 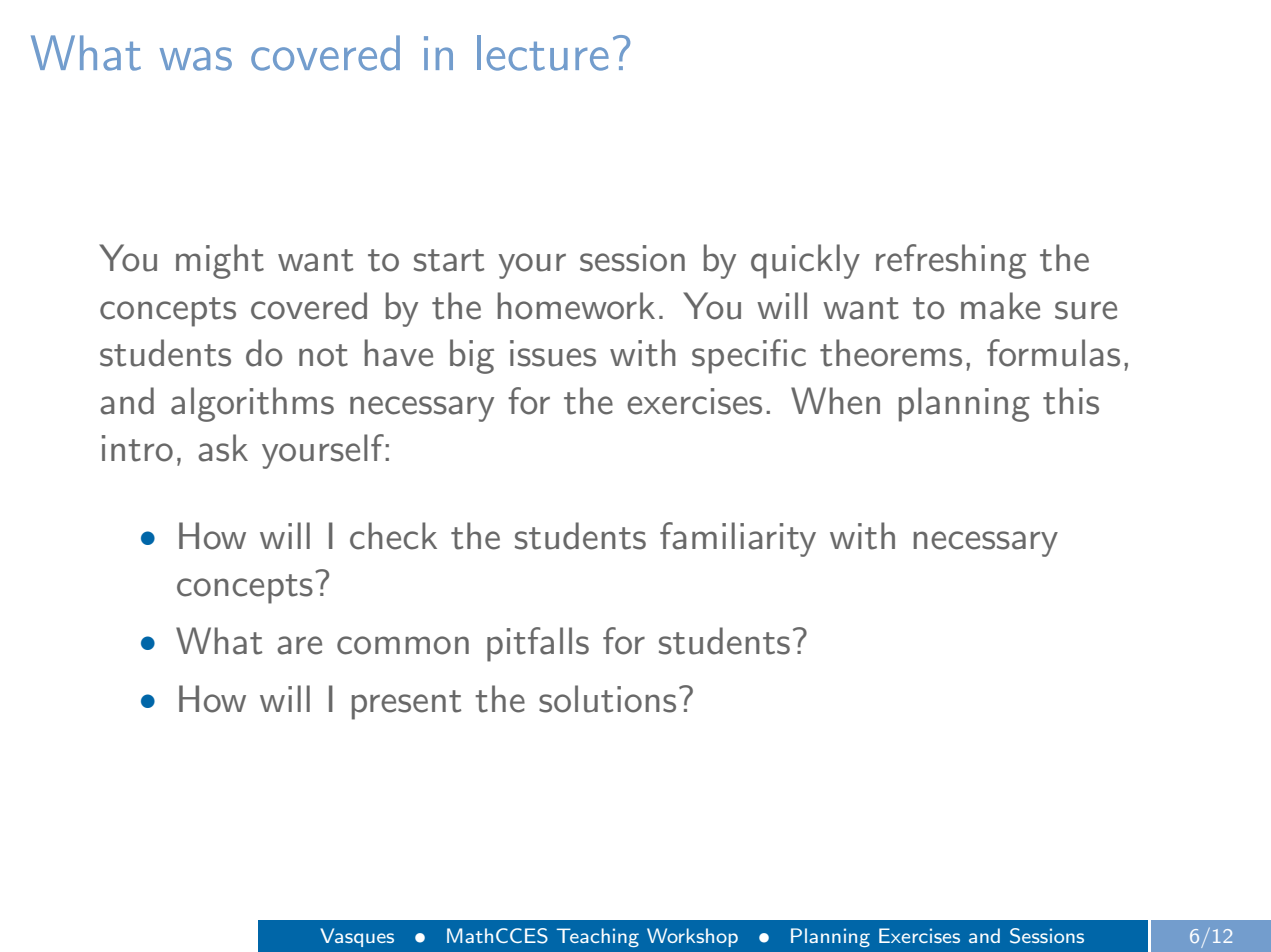 What do you see at coordinates (598, 937) in the screenshot?
I see `Teaching` at bounding box center [598, 937].
